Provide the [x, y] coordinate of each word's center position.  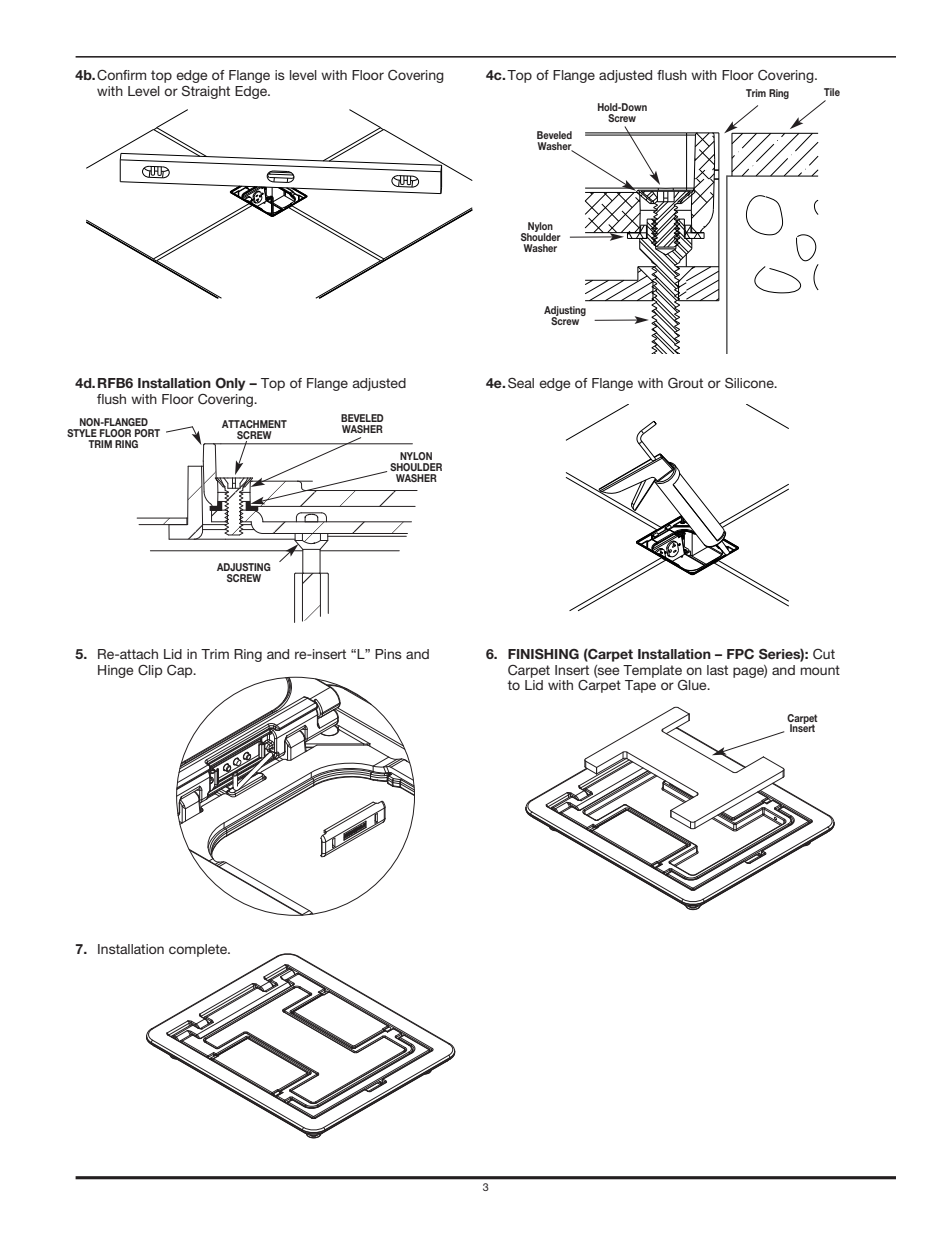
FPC [740, 653]
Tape [640, 686]
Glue [693, 685]
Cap [181, 671]
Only [230, 384]
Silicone [750, 383]
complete [199, 950]
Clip [150, 671]
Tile [832, 92]
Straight [206, 92]
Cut [824, 654]
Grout [685, 383]
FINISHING [543, 654]
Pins [388, 654]
